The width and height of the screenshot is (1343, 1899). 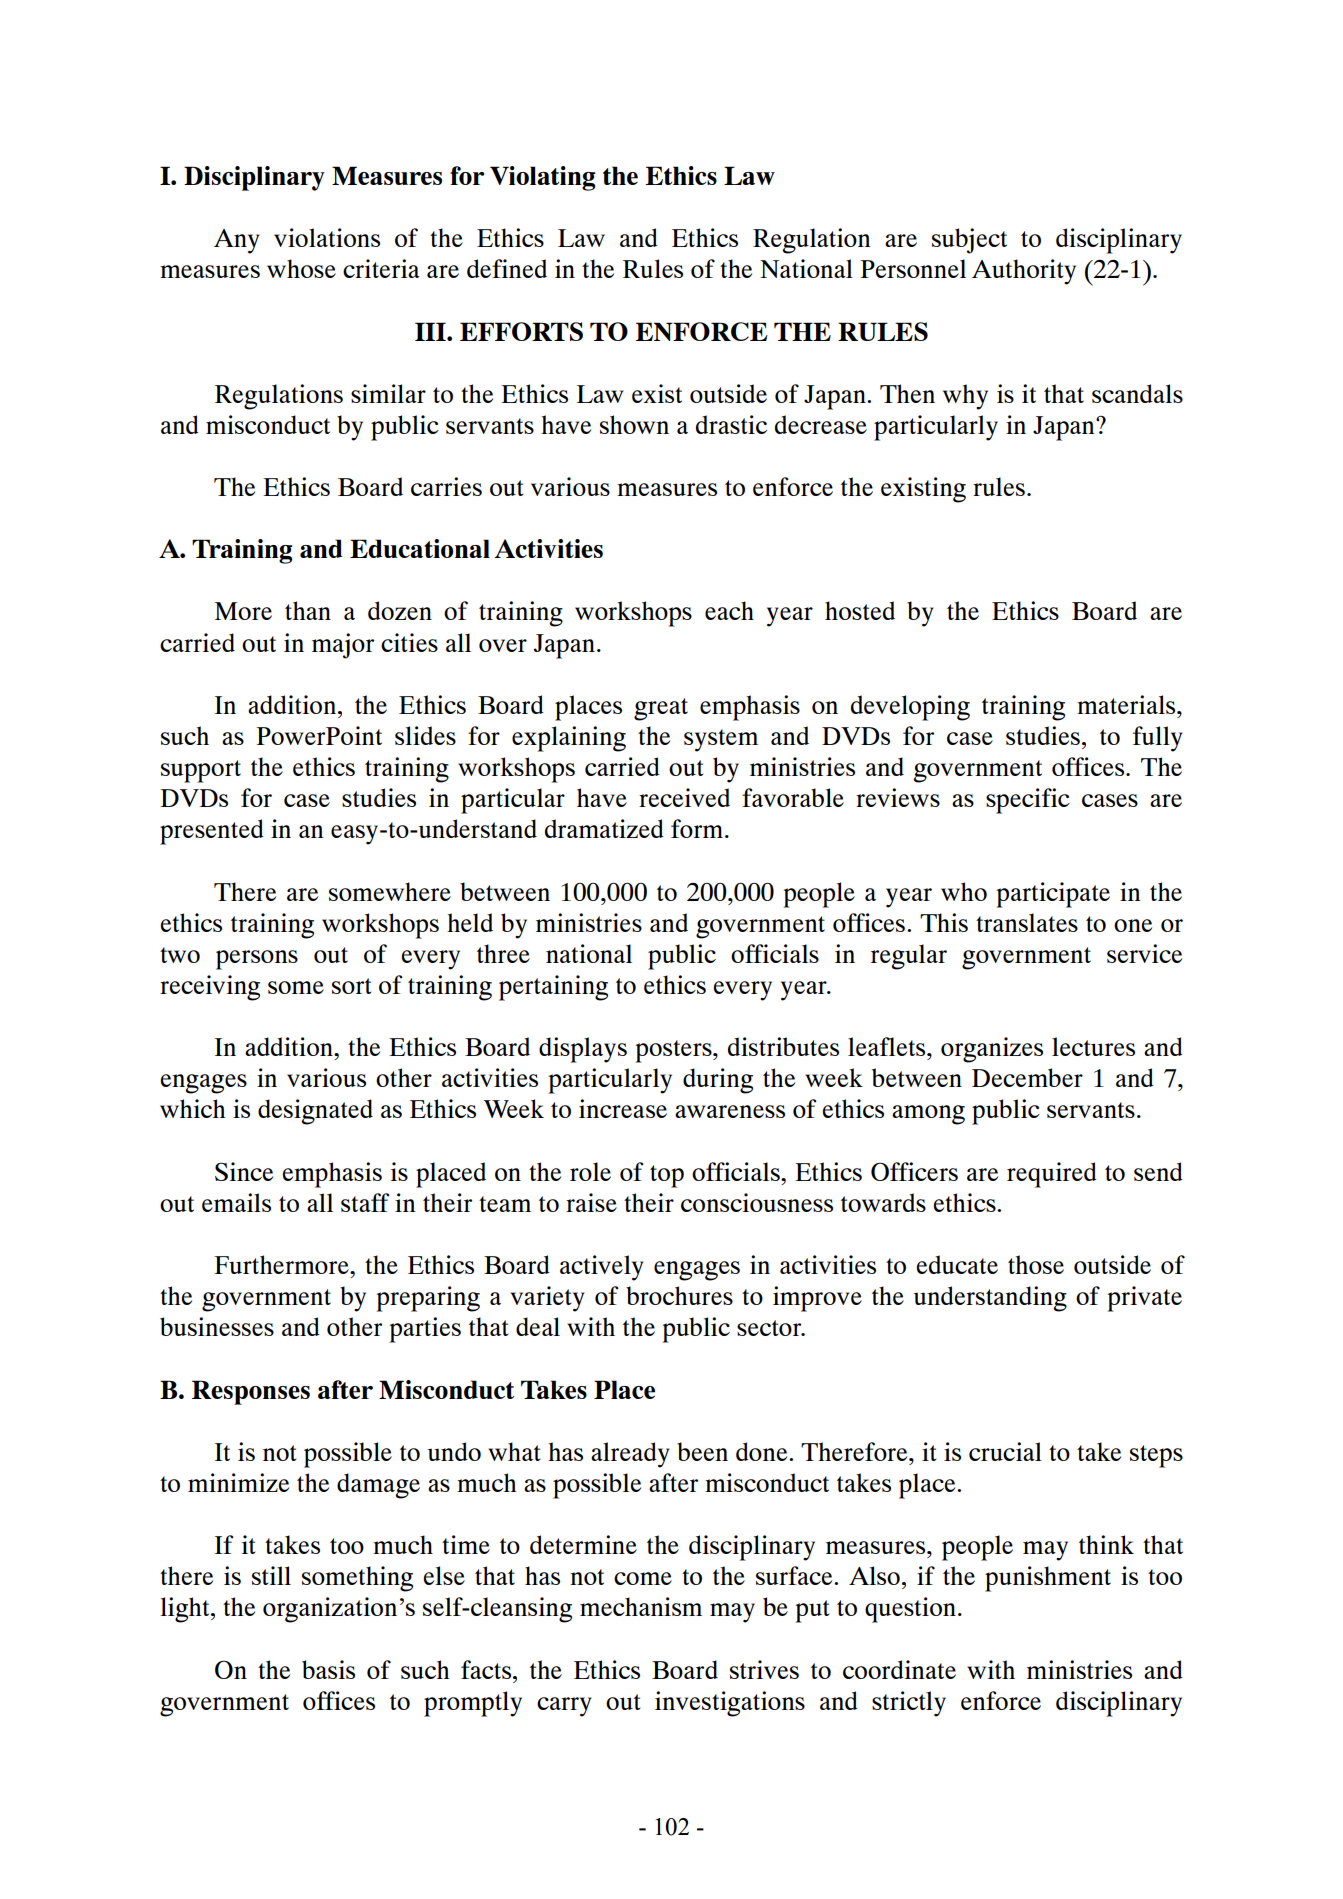 I want to click on basis, so click(x=328, y=1669).
